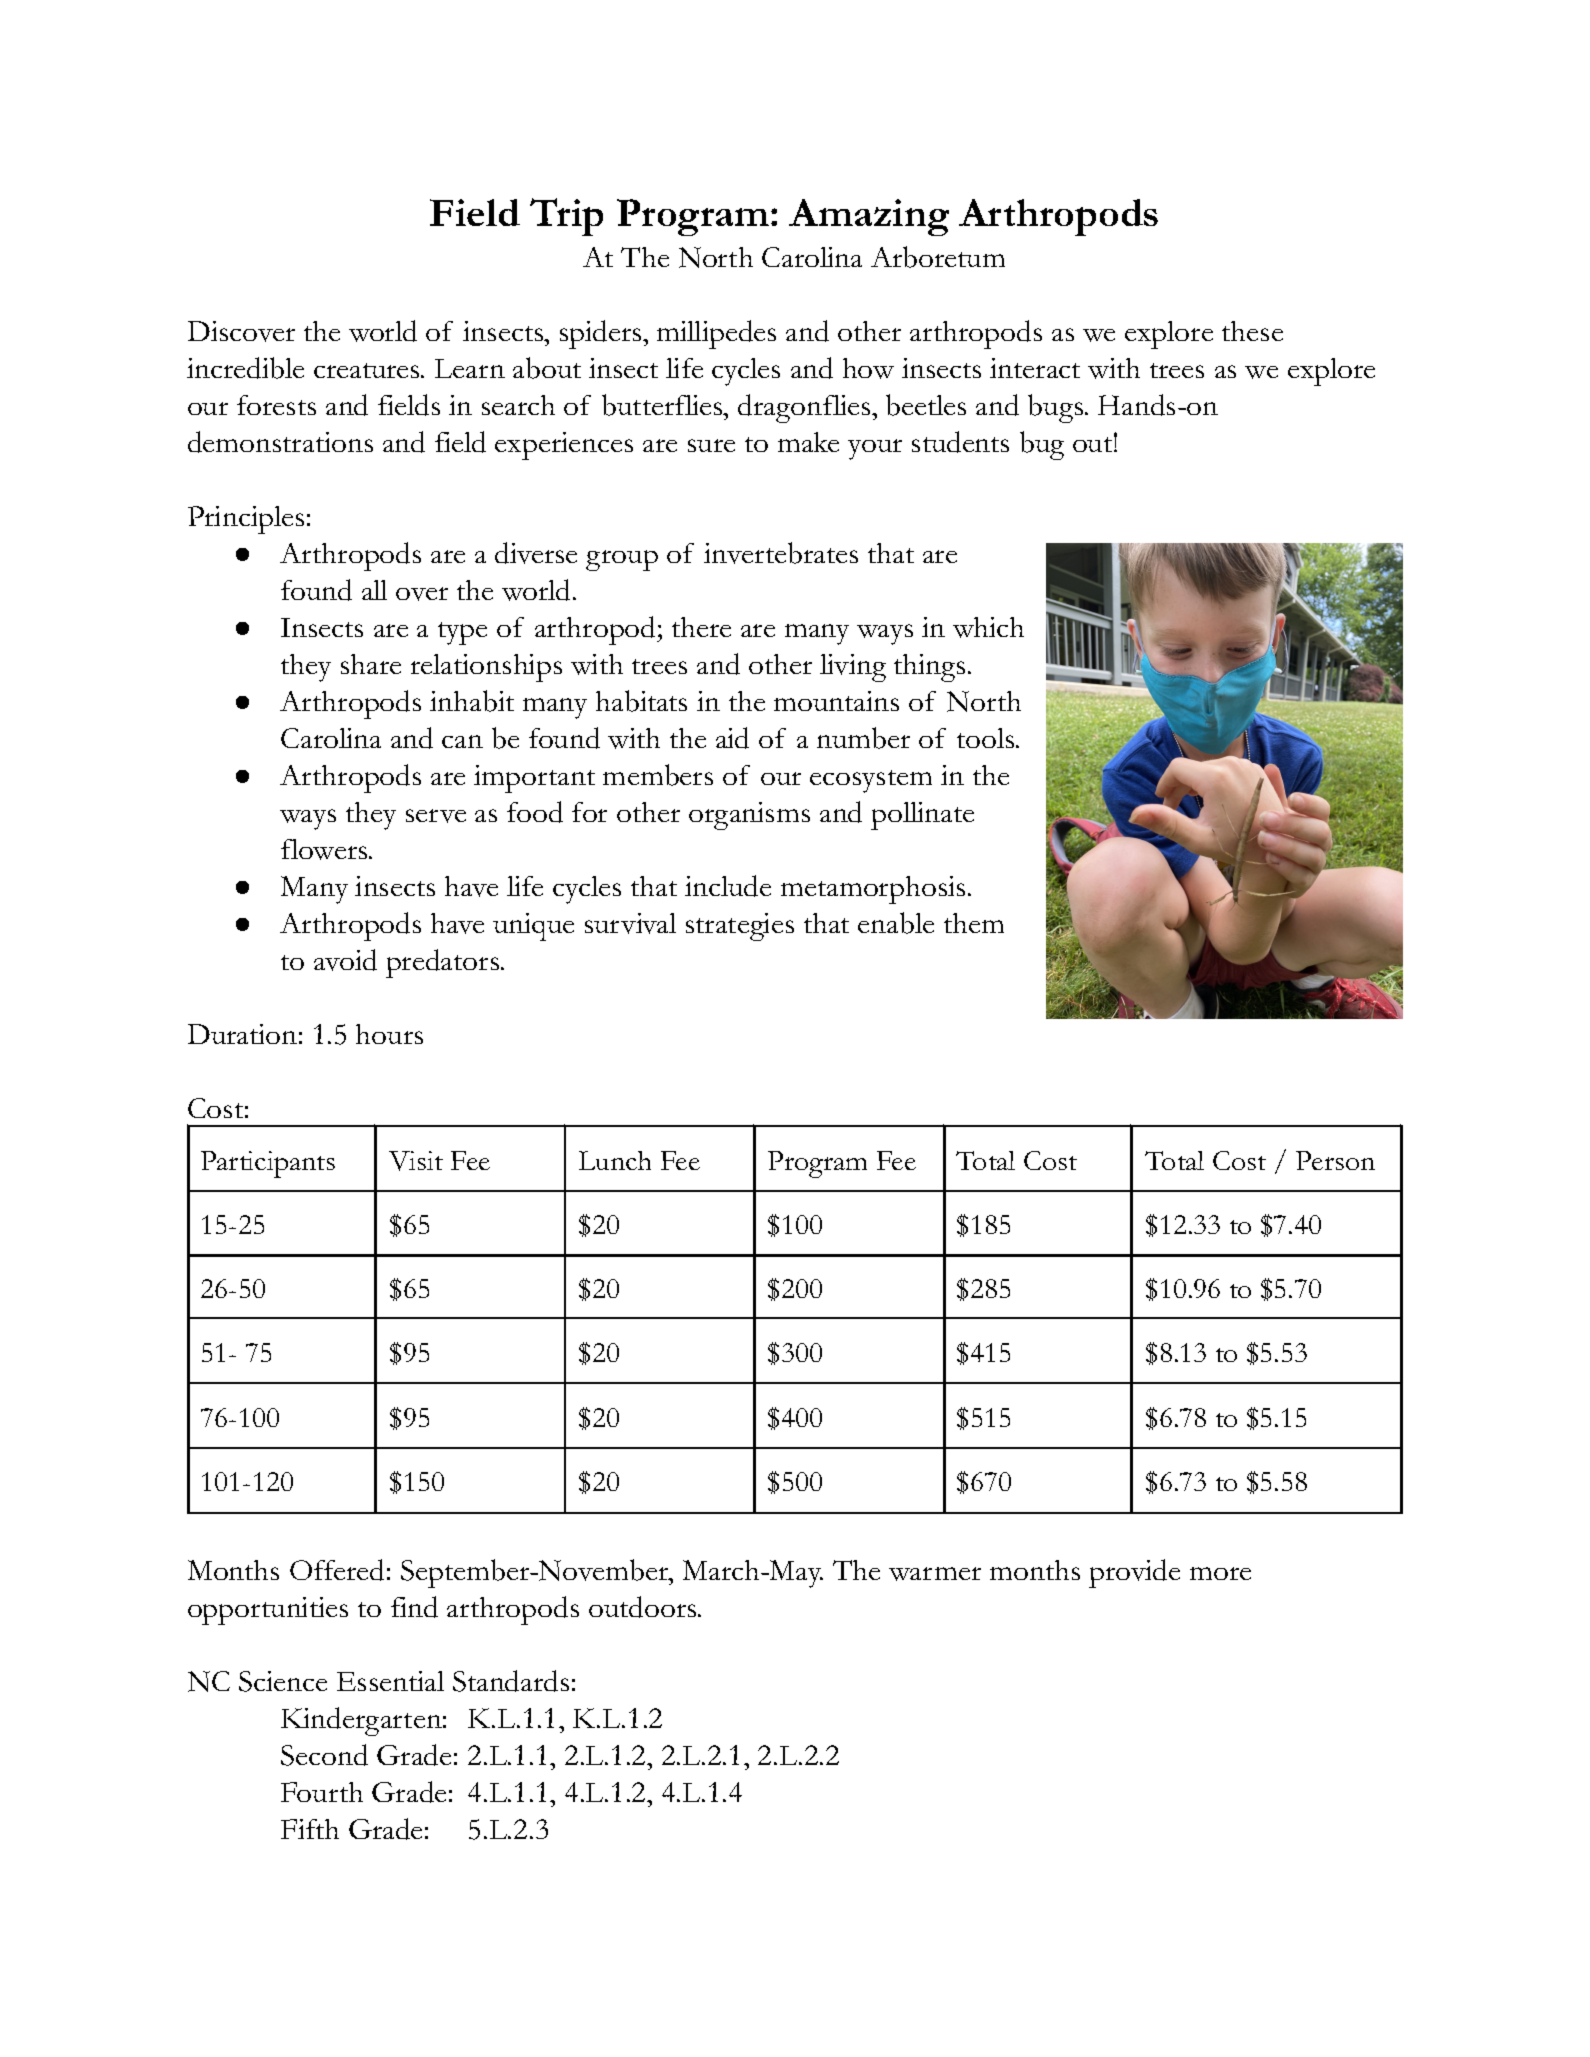 The height and width of the screenshot is (2057, 1590). I want to click on these, so click(1252, 331).
